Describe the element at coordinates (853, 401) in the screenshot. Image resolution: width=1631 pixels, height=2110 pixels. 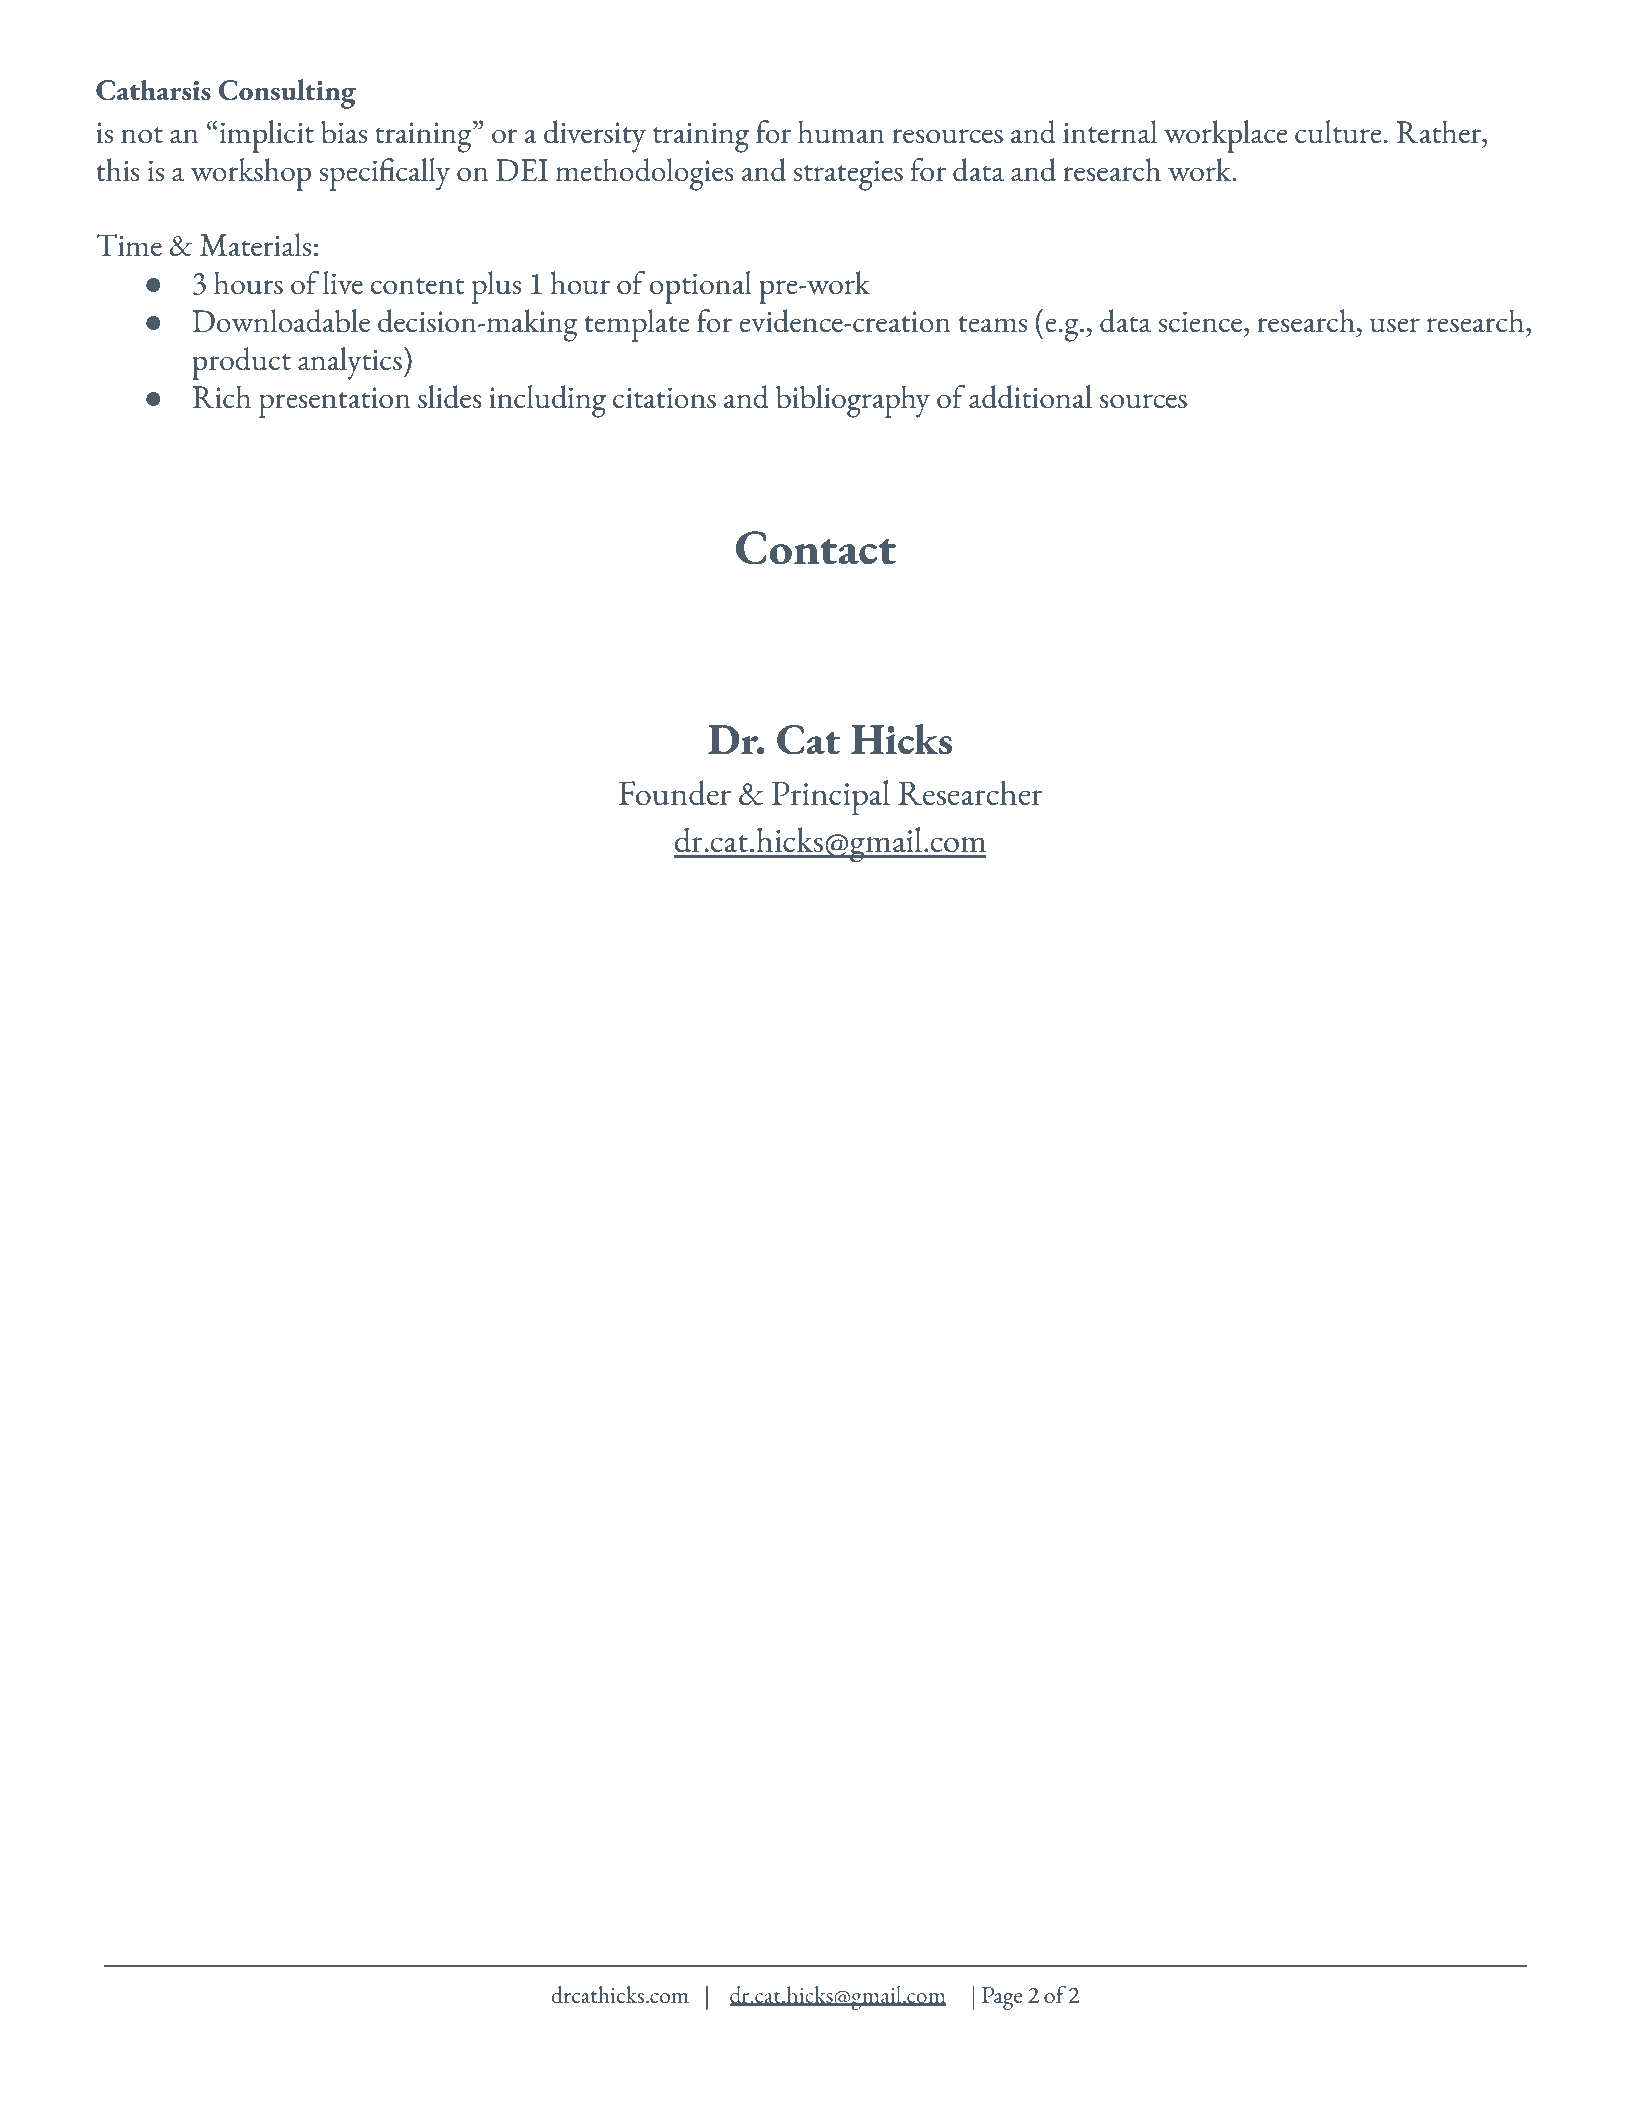
I see `bibliography` at that location.
